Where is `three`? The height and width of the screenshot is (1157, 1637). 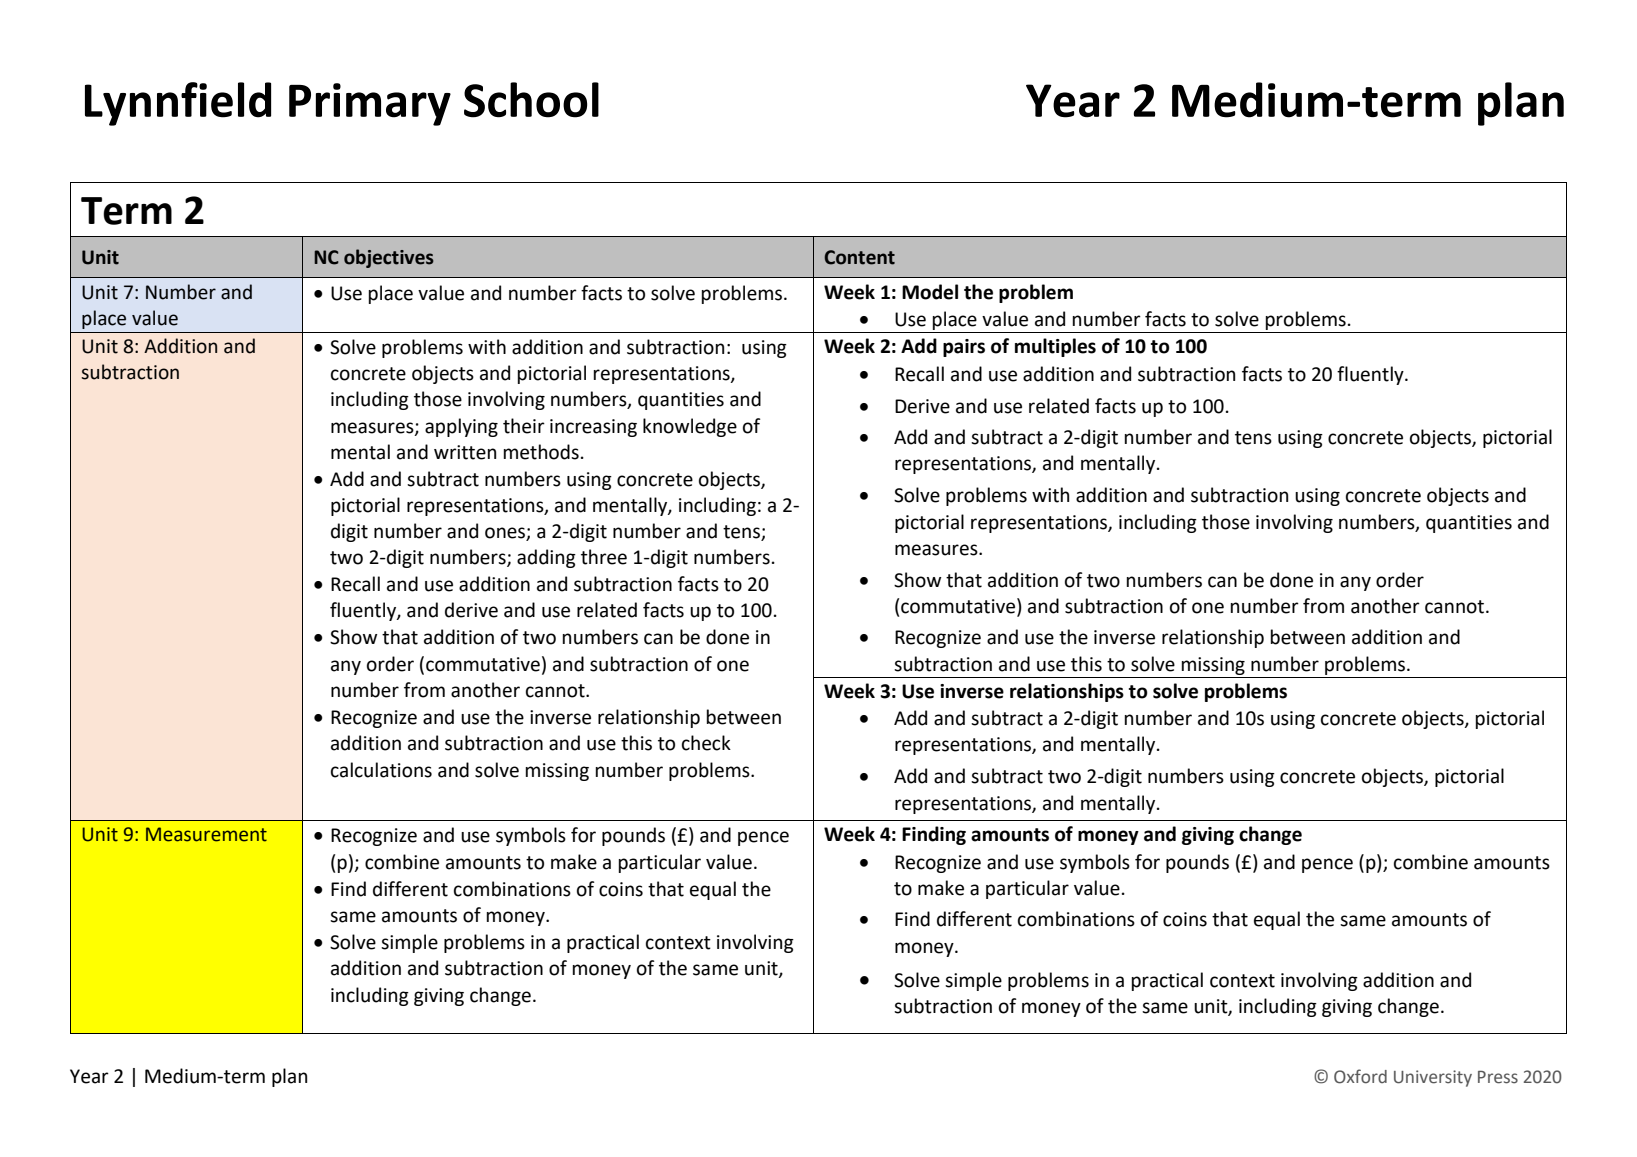
three is located at coordinates (604, 557).
